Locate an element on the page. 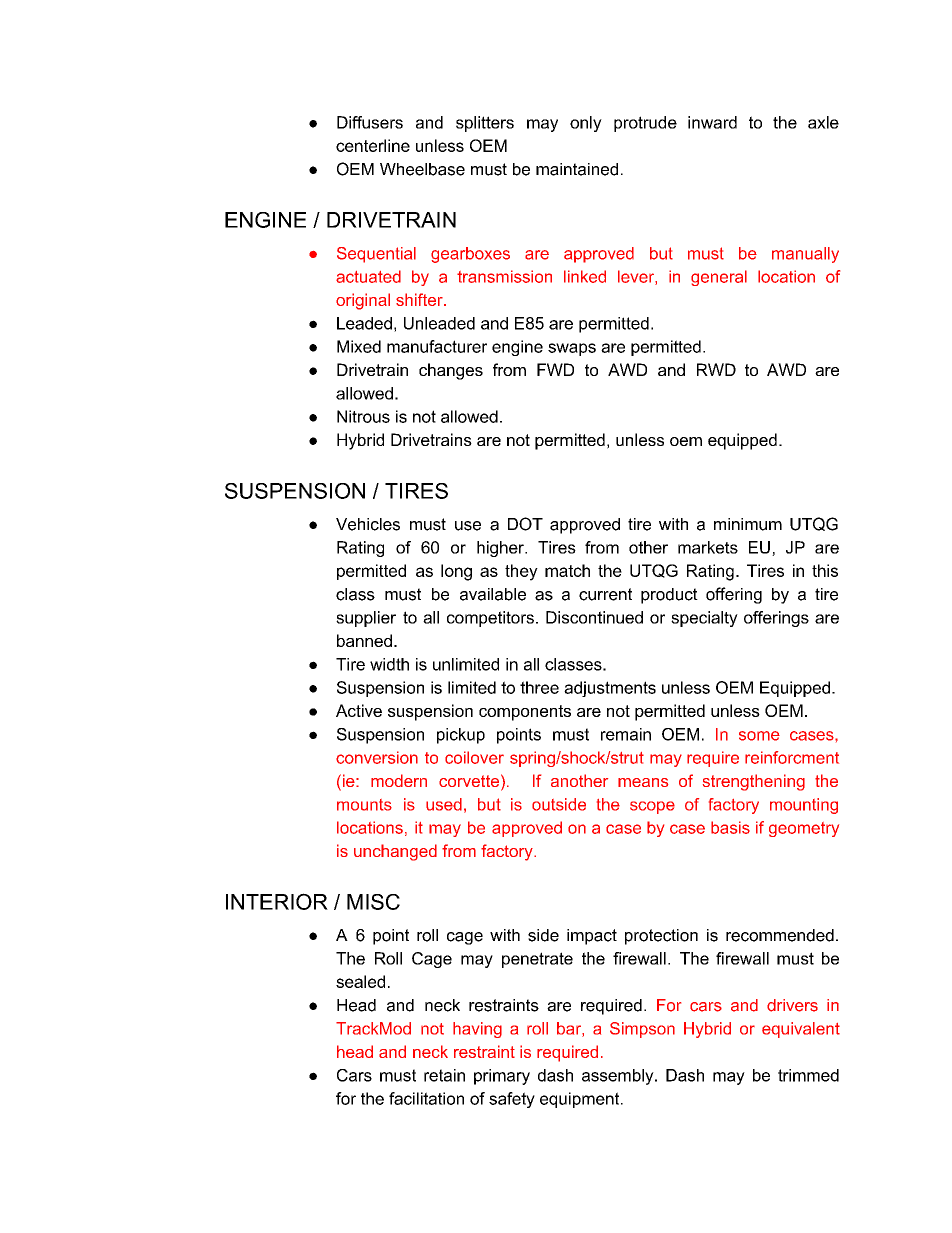  recommended is located at coordinates (780, 935).
